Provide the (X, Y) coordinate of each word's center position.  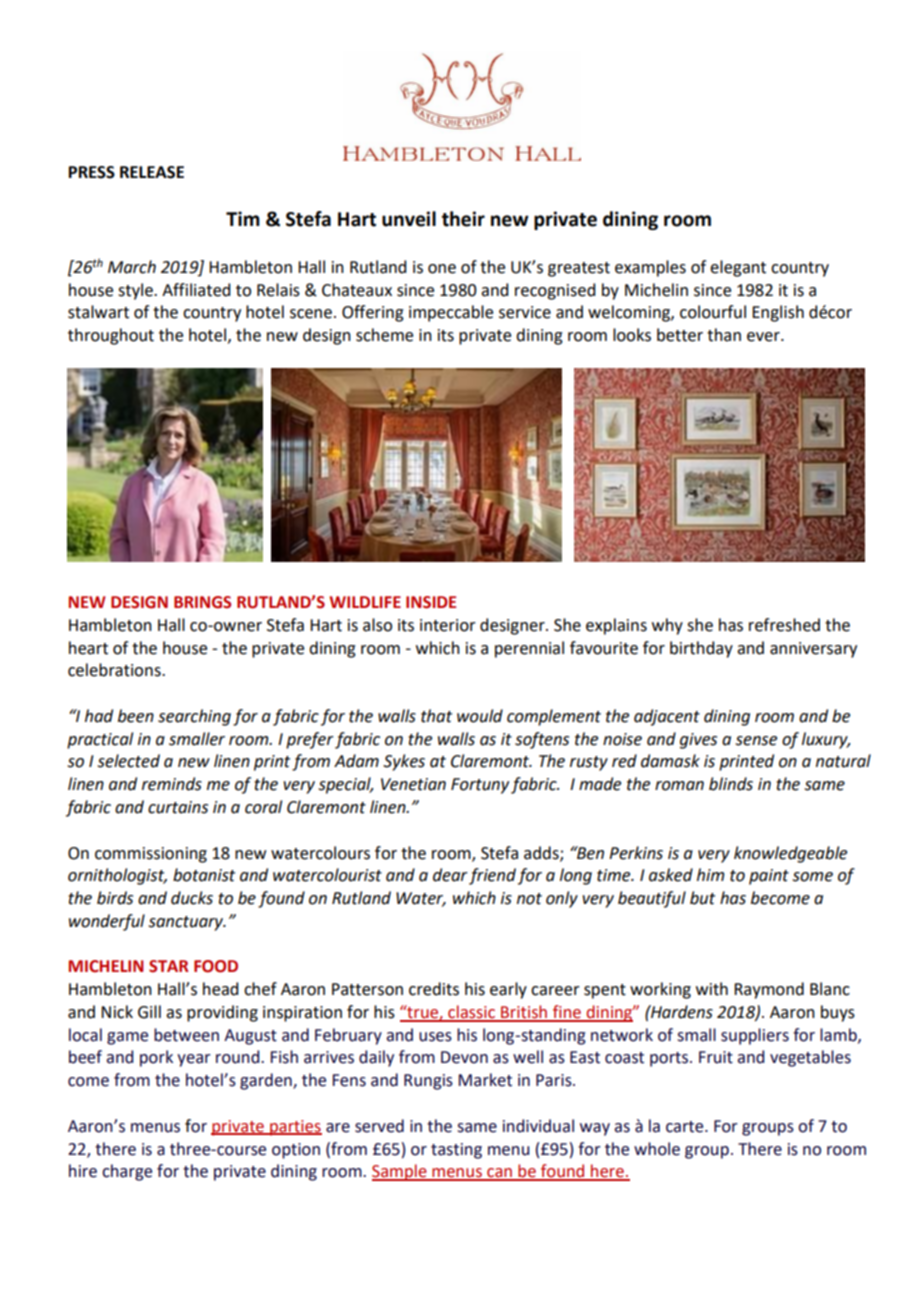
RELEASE (152, 172)
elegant (738, 268)
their (463, 219)
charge (127, 1172)
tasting (456, 1151)
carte (686, 1127)
